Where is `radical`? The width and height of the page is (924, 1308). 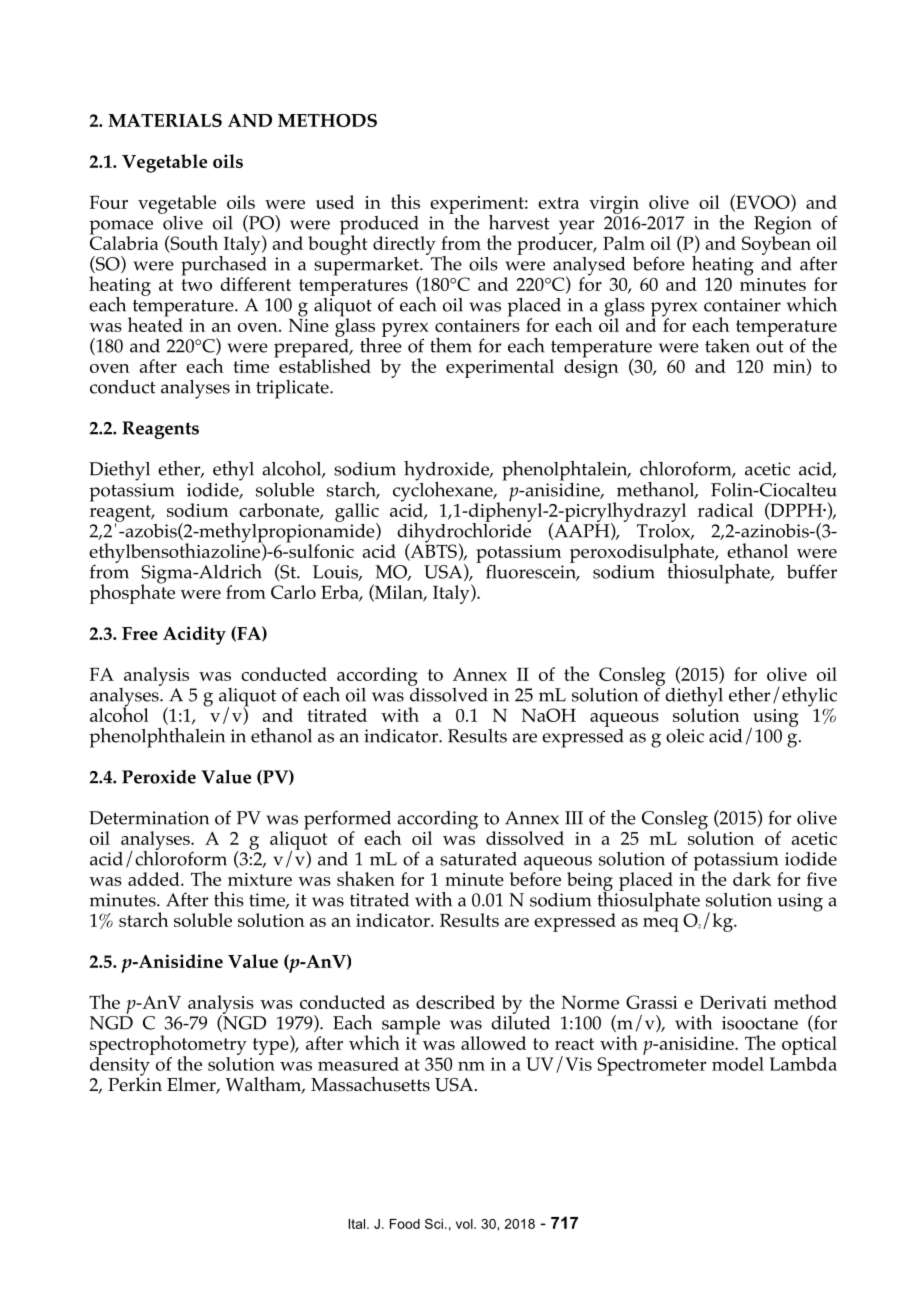 radical is located at coordinates (725, 510).
